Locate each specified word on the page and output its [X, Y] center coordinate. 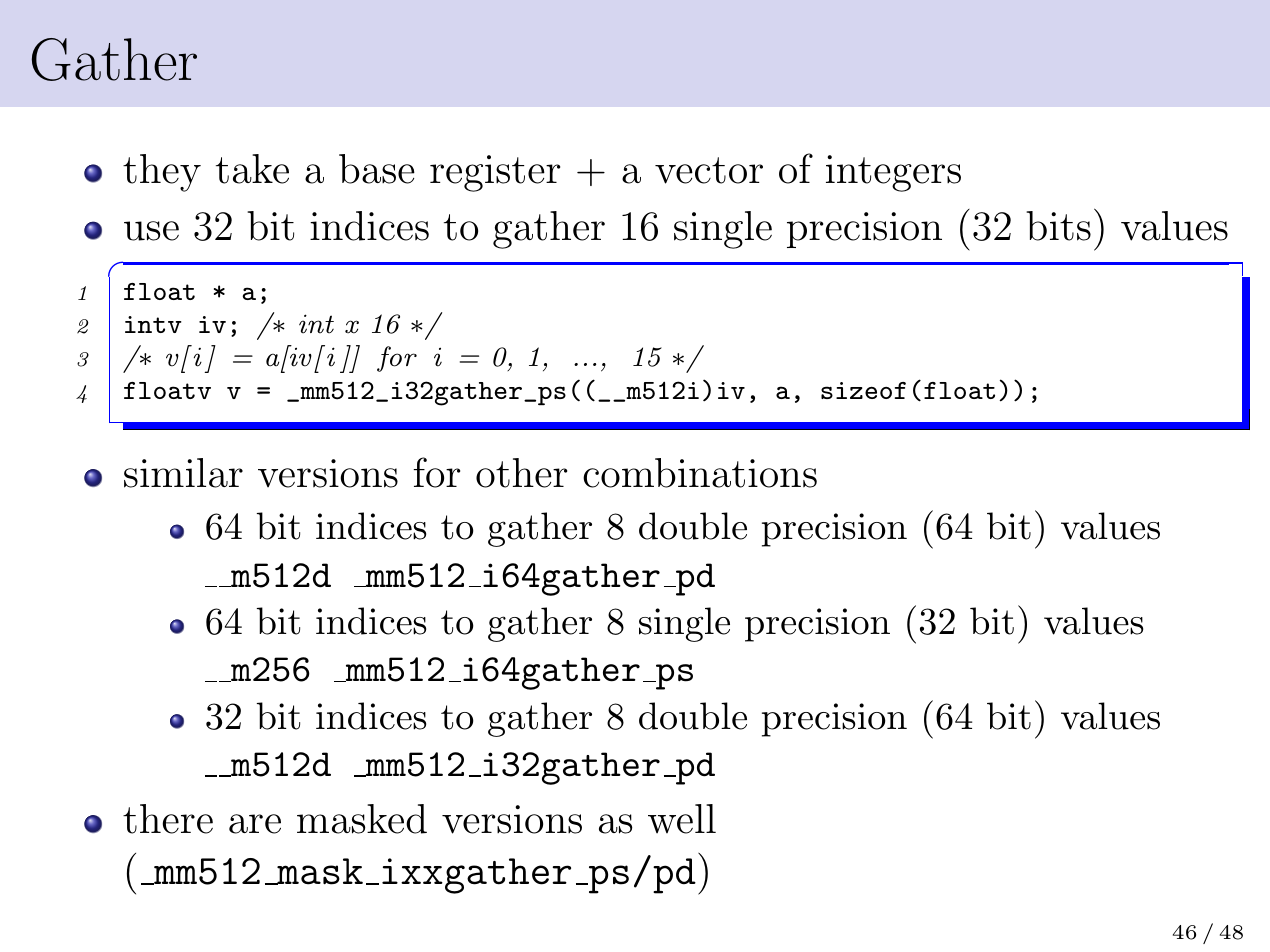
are [255, 824]
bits [1058, 226]
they [162, 173]
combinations [700, 473]
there [168, 819]
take [252, 169]
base [377, 169]
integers [893, 173]
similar [183, 473]
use [151, 231]
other [521, 473]
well [682, 819]
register [495, 173]
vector [709, 170]
